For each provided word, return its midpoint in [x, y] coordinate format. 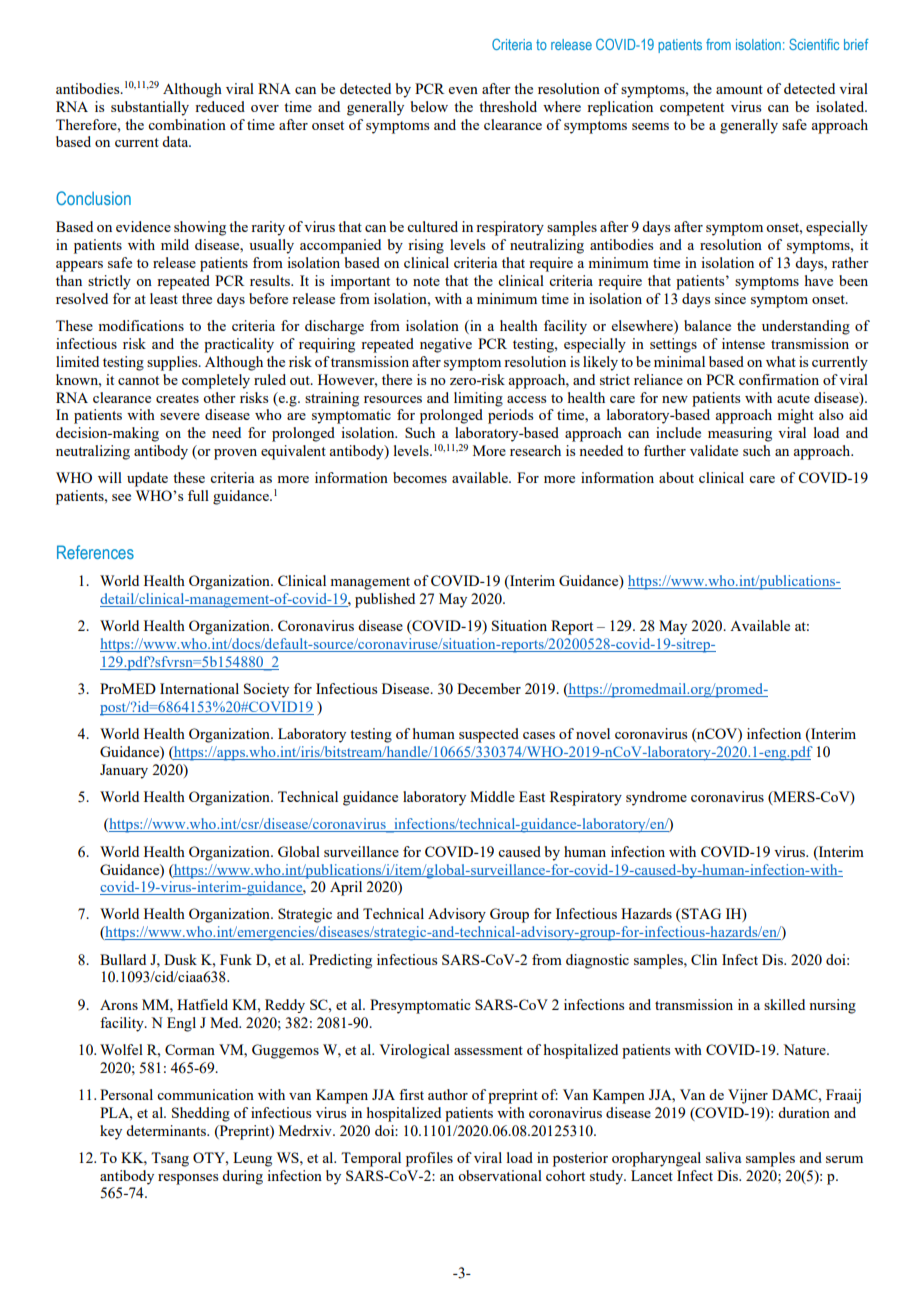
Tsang [170, 1159]
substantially [150, 108]
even [463, 90]
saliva [723, 1157]
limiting [478, 399]
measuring [740, 434]
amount [739, 89]
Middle [492, 796]
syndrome [656, 798]
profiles [429, 1159]
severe [180, 416]
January [124, 771]
